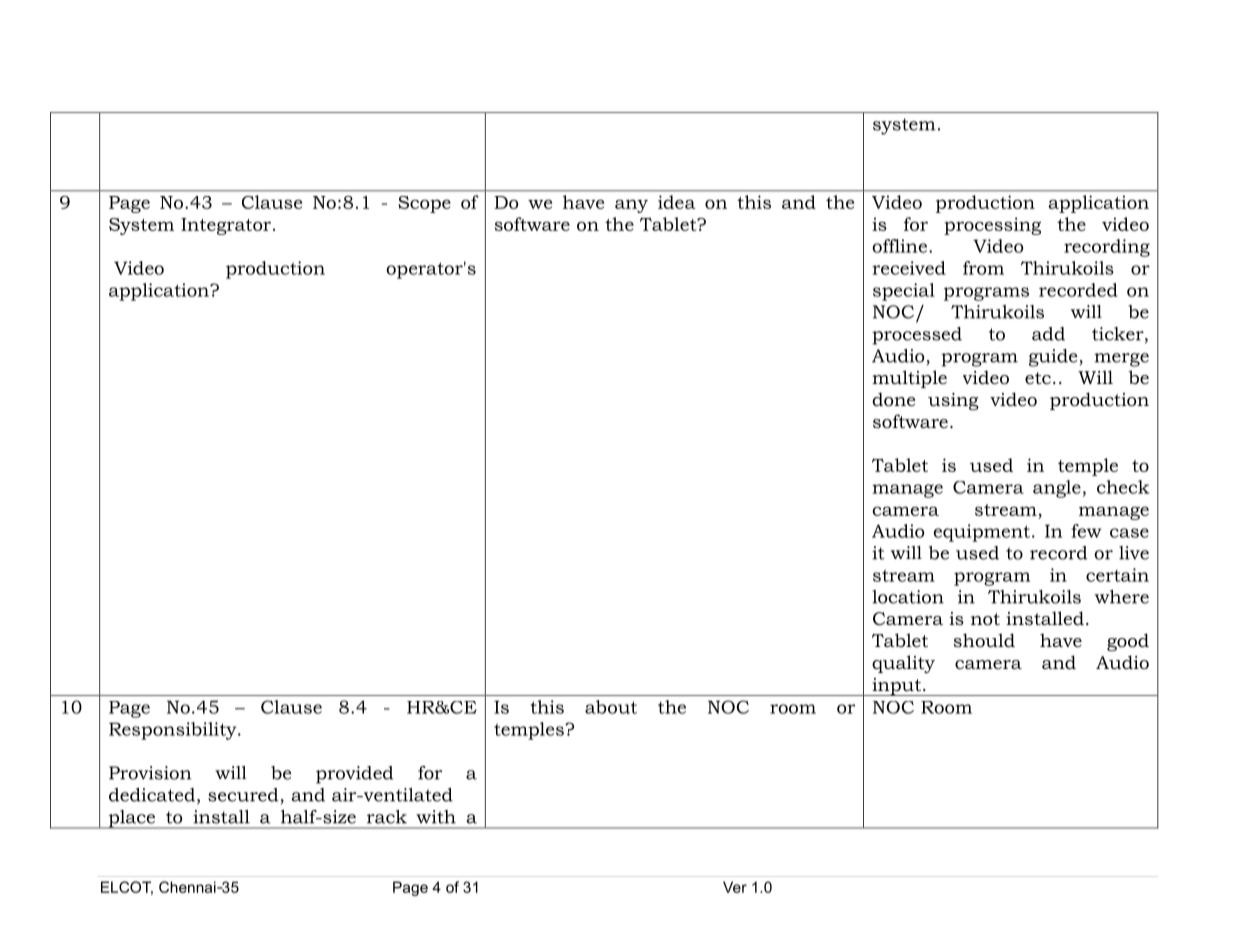 Image resolution: width=1233 pixels, height=952 pixels. What do you see at coordinates (131, 819) in the document?
I see `place` at bounding box center [131, 819].
